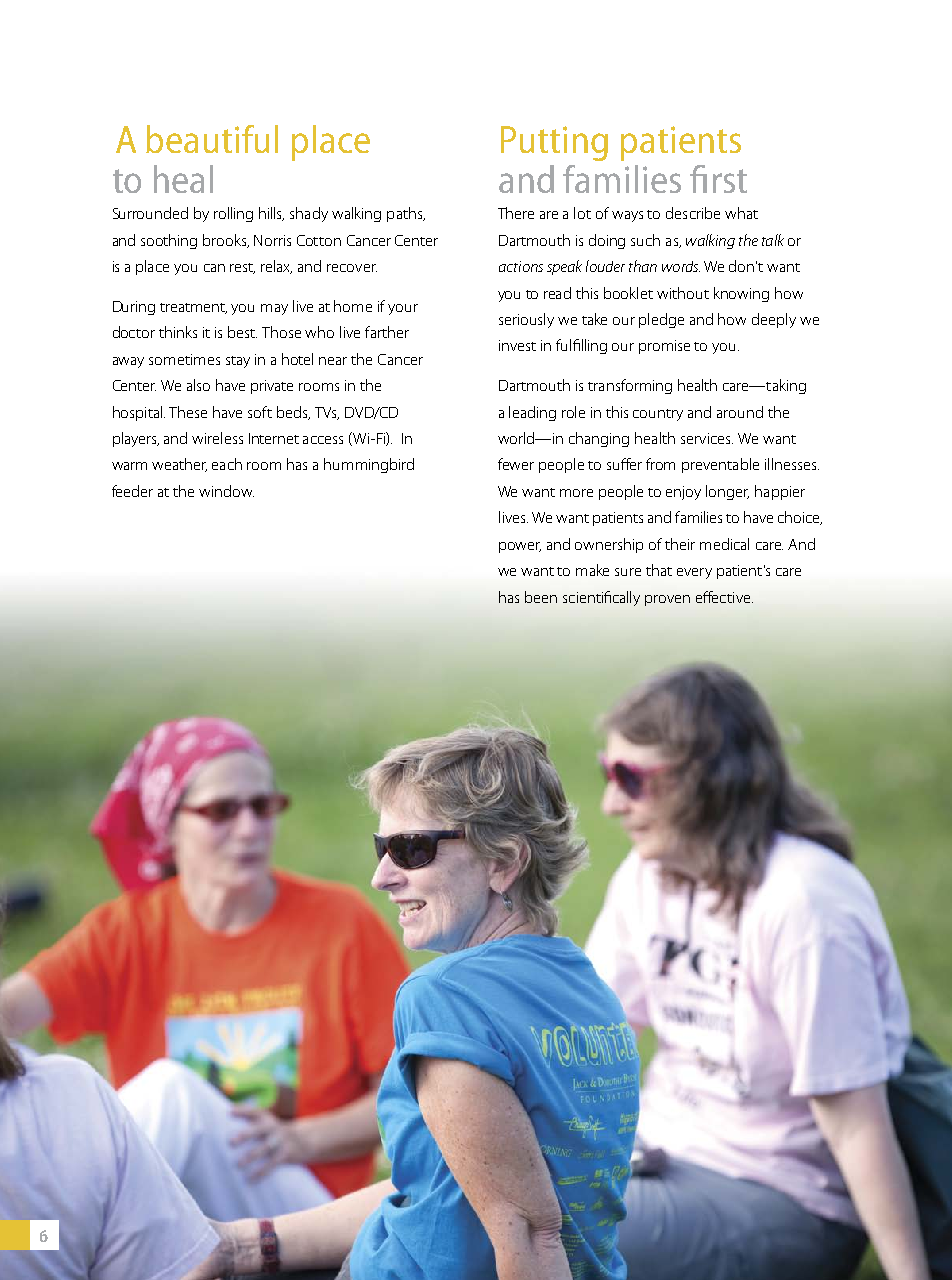 This screenshot has height=1280, width=952. Describe the element at coordinates (226, 491) in the screenshot. I see `window` at that location.
